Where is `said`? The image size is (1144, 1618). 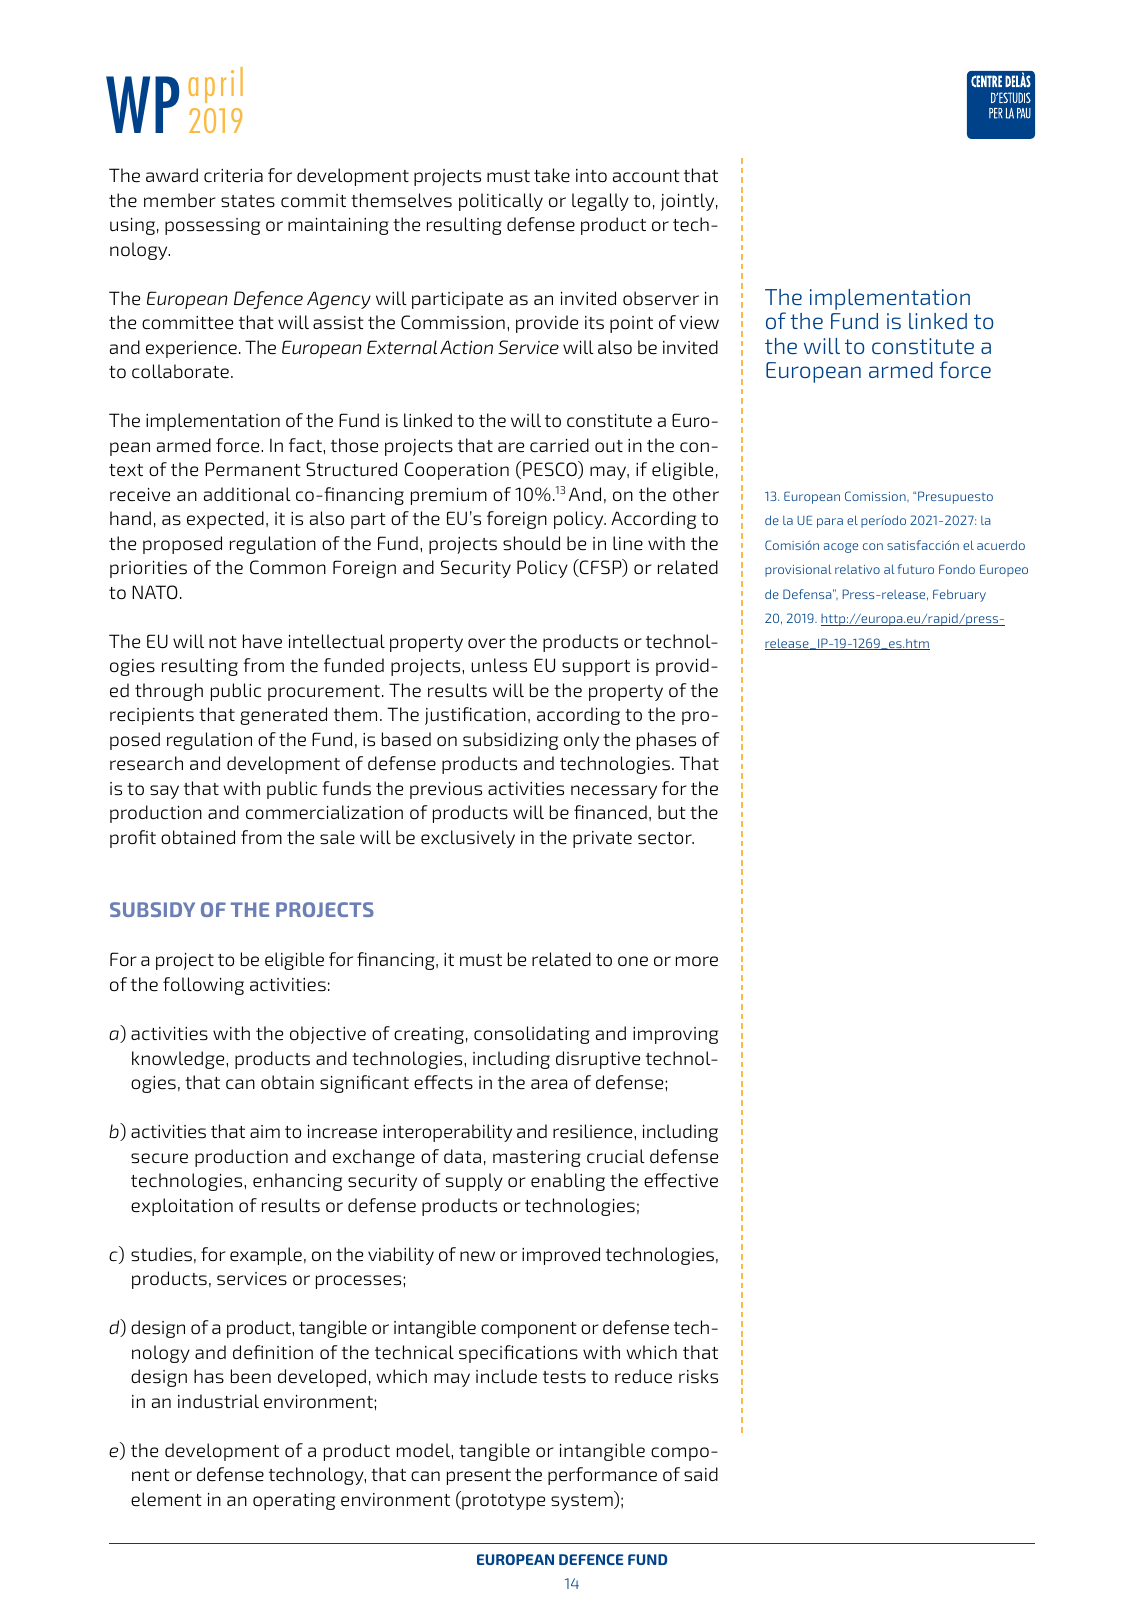 said is located at coordinates (701, 1474).
